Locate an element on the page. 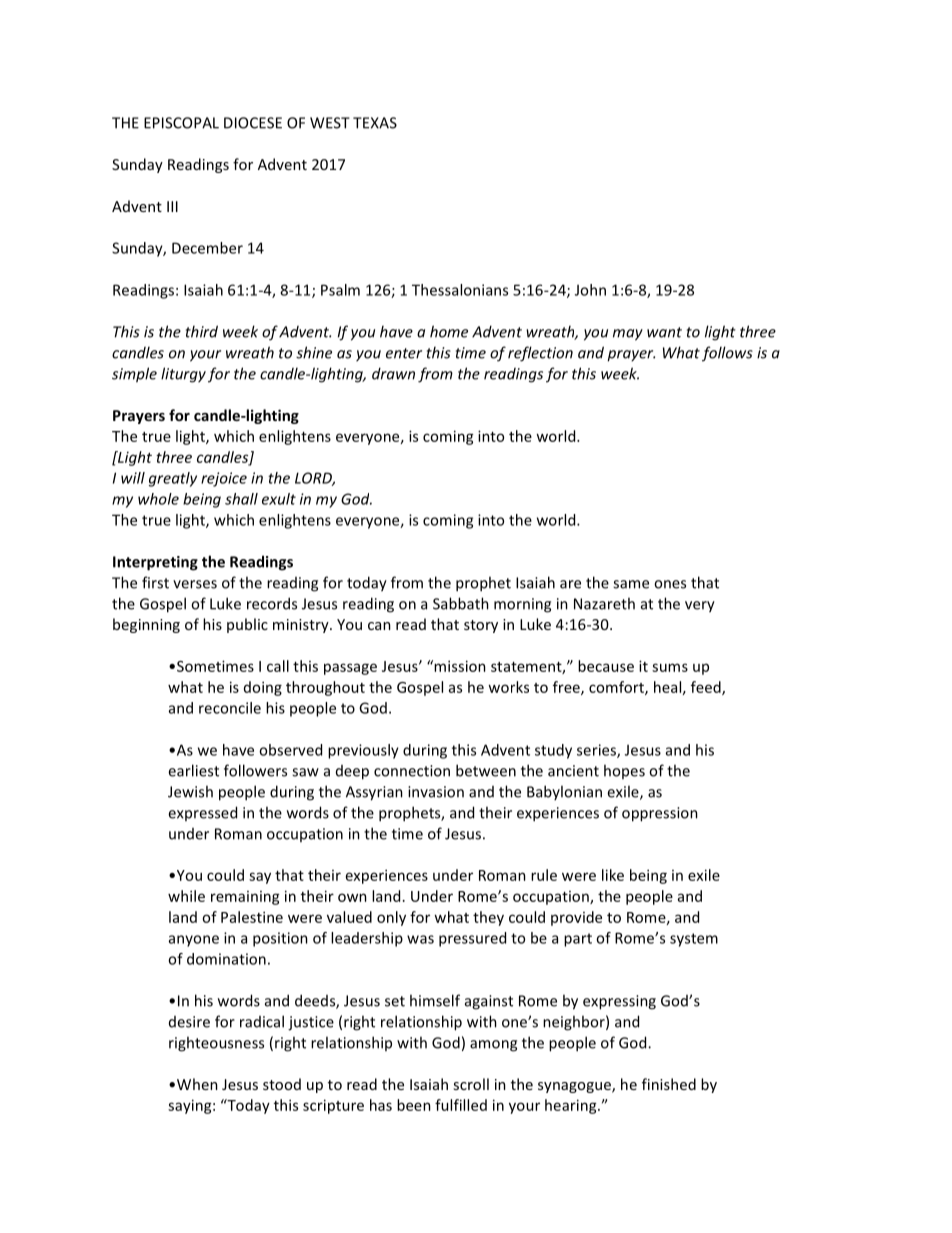 The image size is (952, 1233). follows is located at coordinates (727, 354).
